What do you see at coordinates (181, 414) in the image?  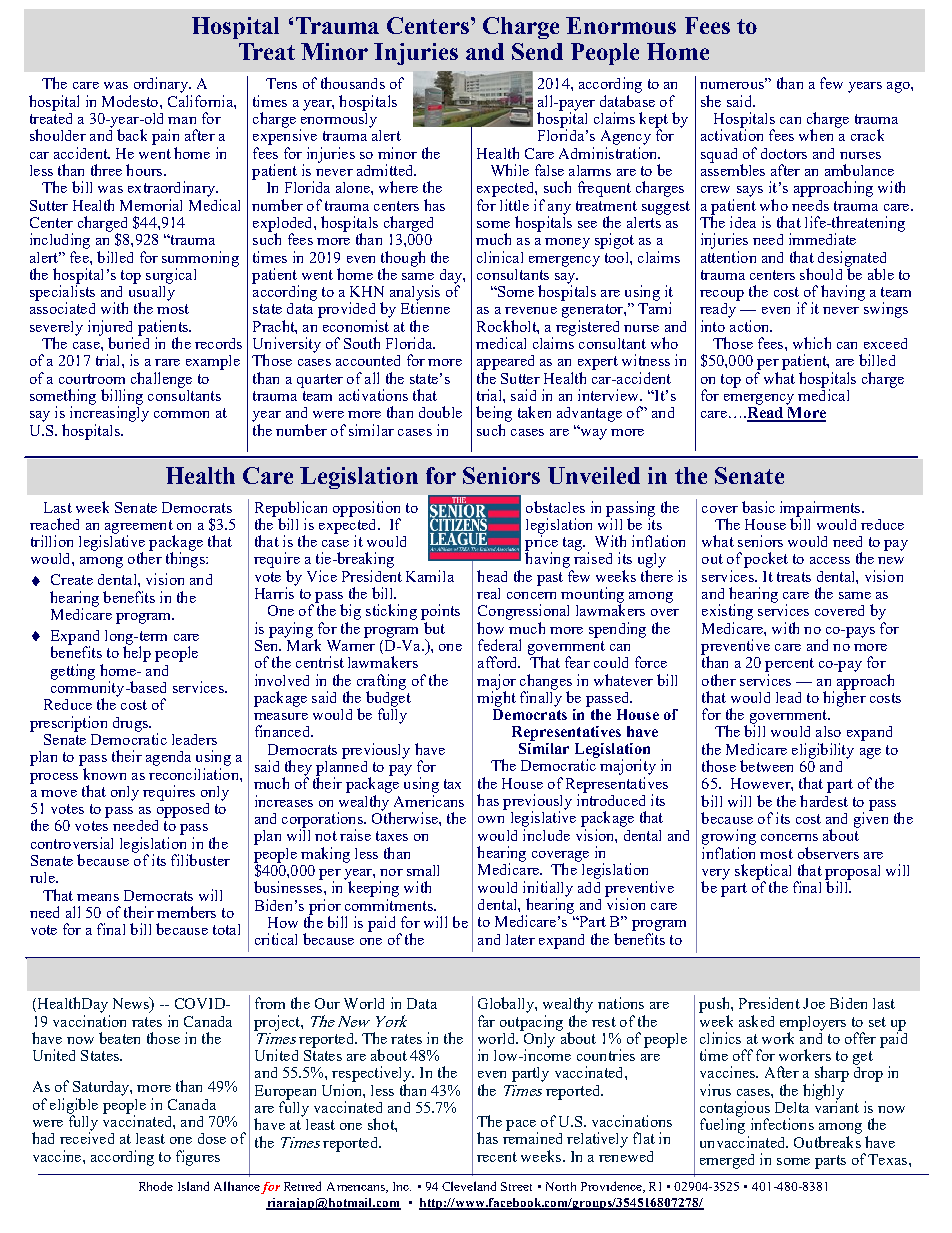 I see `common` at bounding box center [181, 414].
